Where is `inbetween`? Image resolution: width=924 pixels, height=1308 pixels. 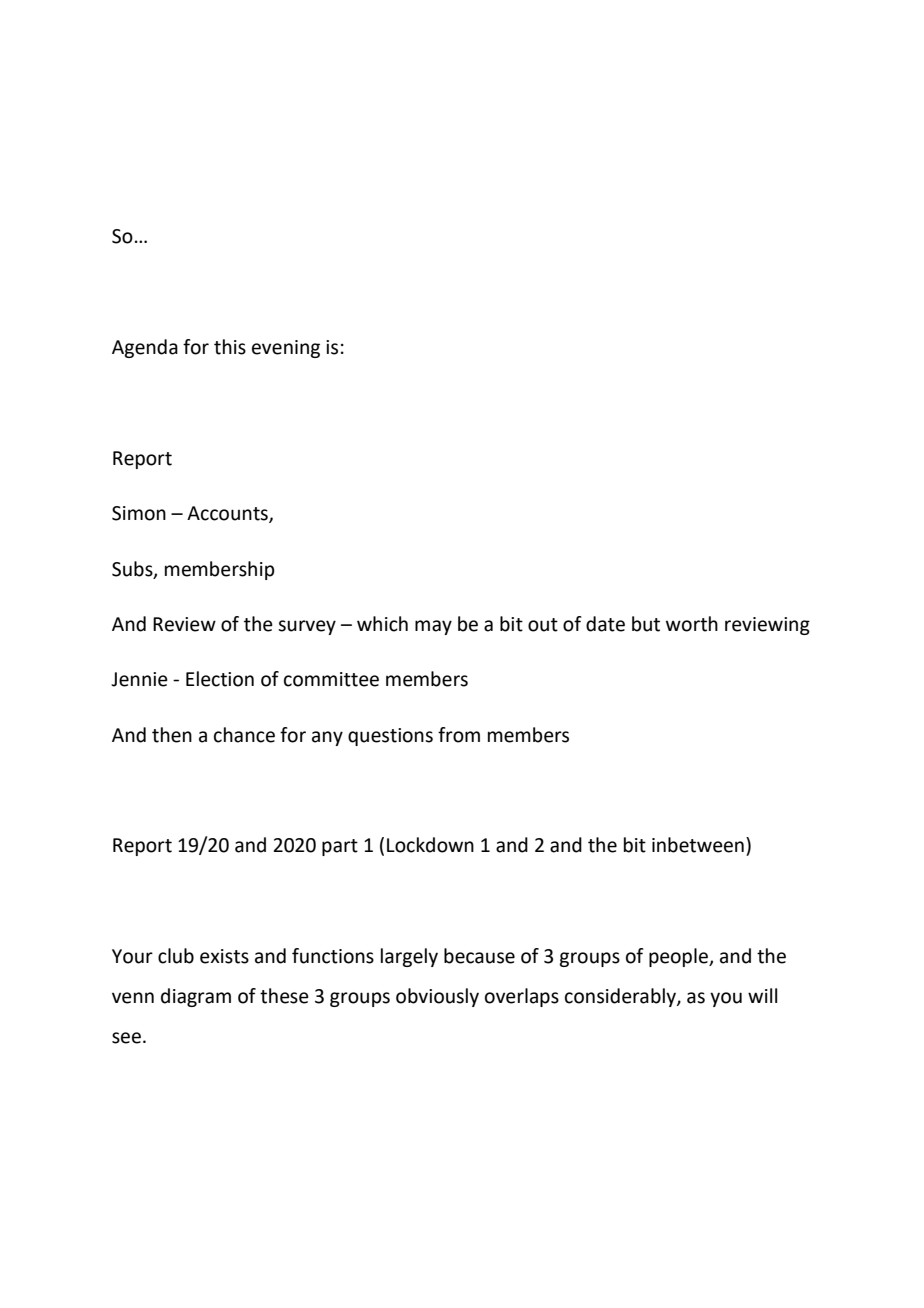
inbetween is located at coordinates (698, 845).
